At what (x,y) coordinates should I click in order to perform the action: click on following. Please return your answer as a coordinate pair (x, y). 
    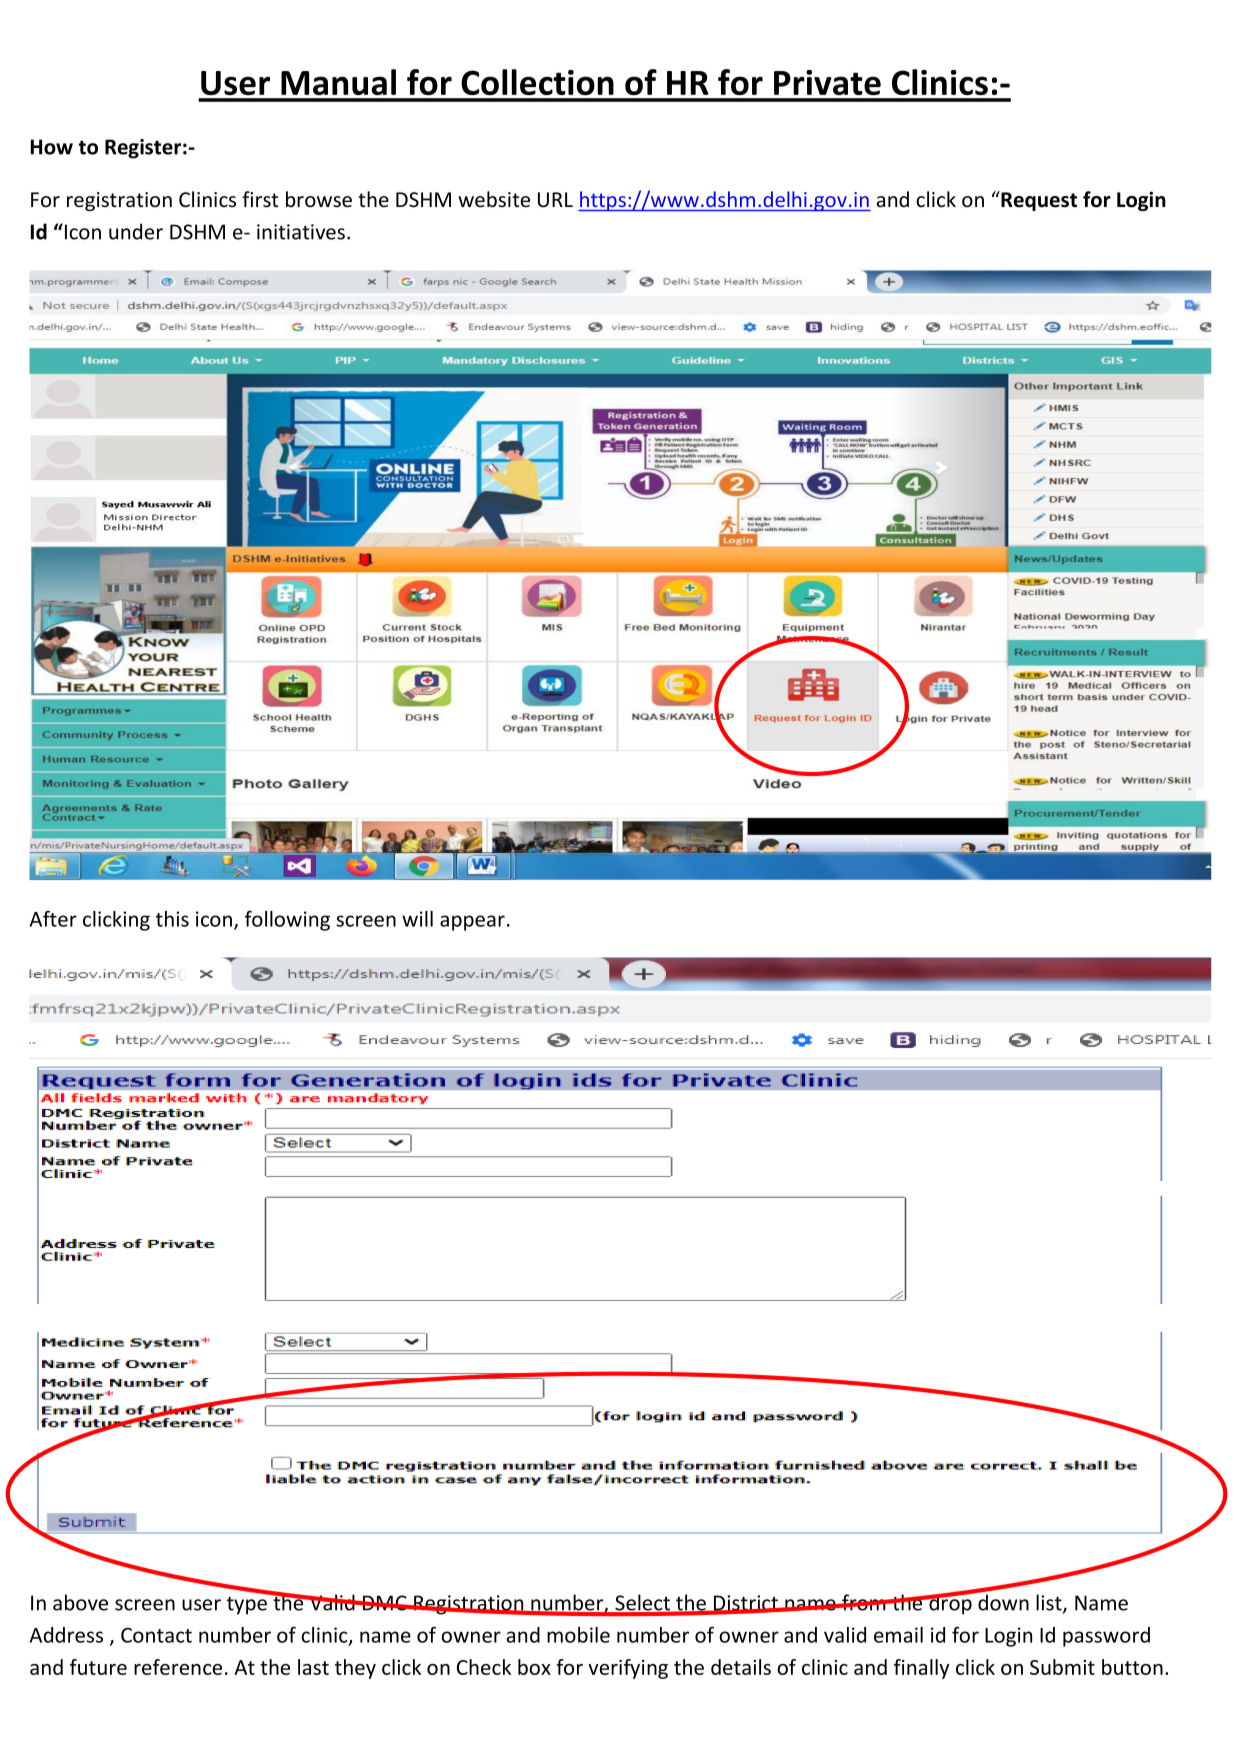
    Looking at the image, I should click on (287, 921).
